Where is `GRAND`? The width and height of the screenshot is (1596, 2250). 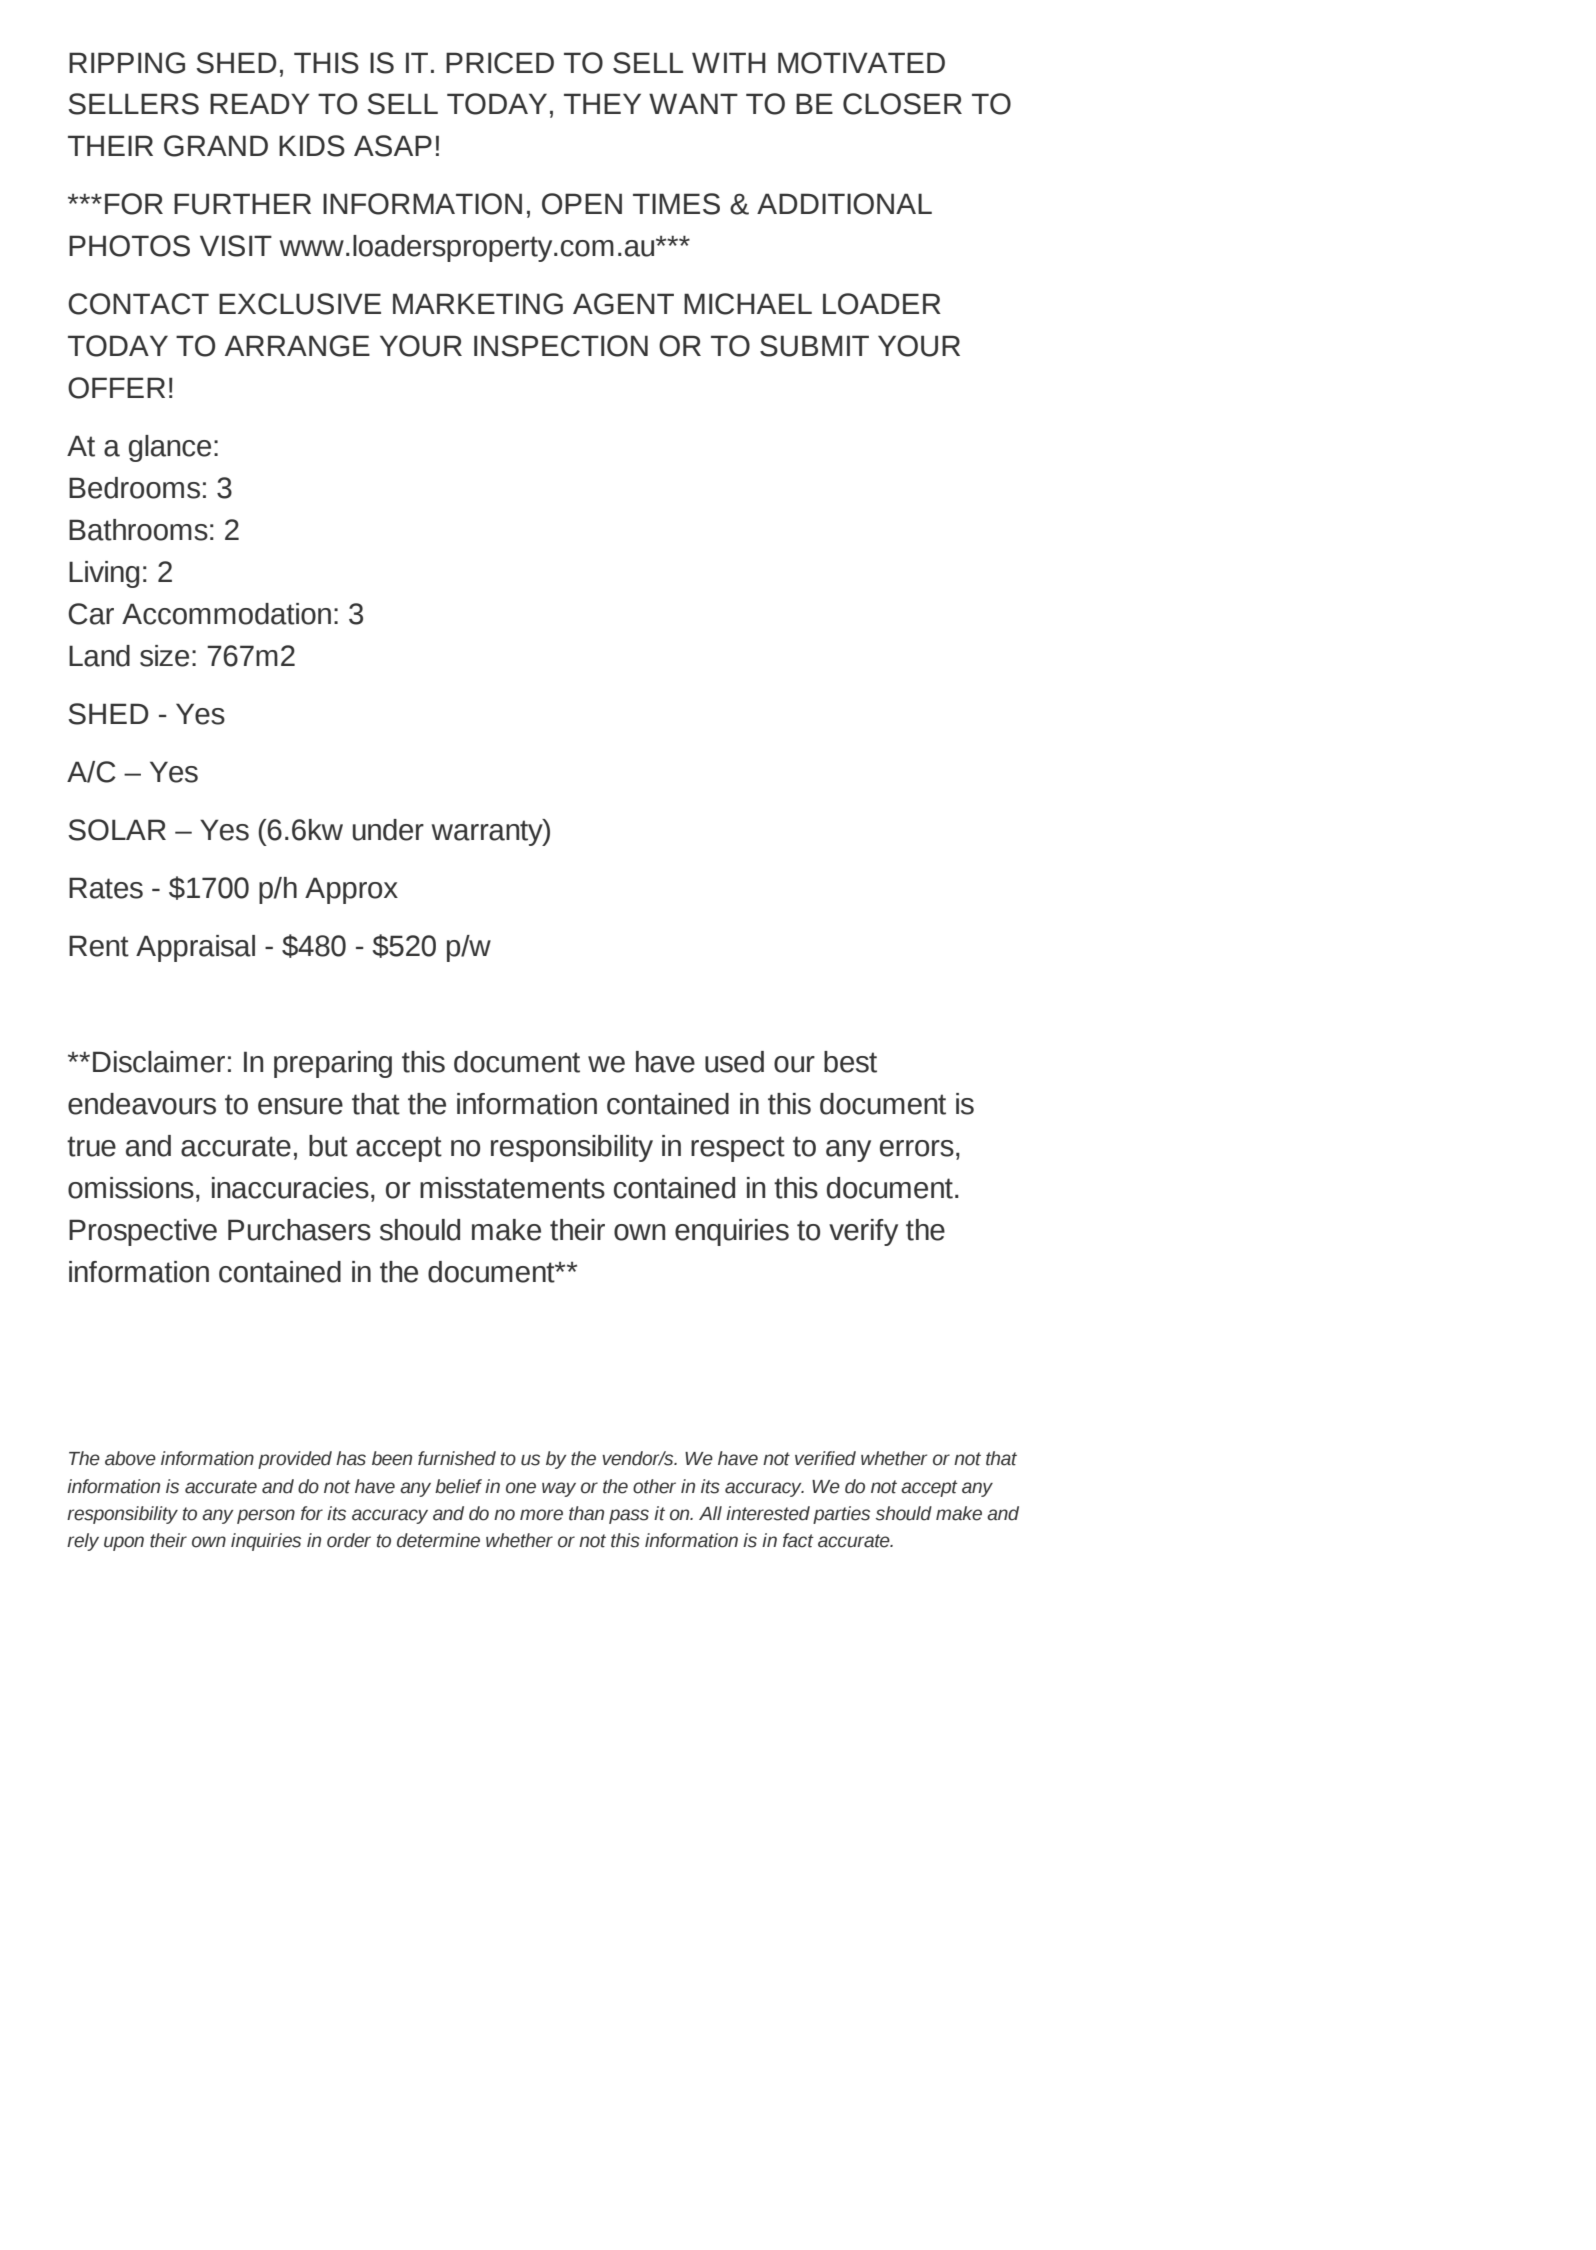 GRAND is located at coordinates (216, 146).
